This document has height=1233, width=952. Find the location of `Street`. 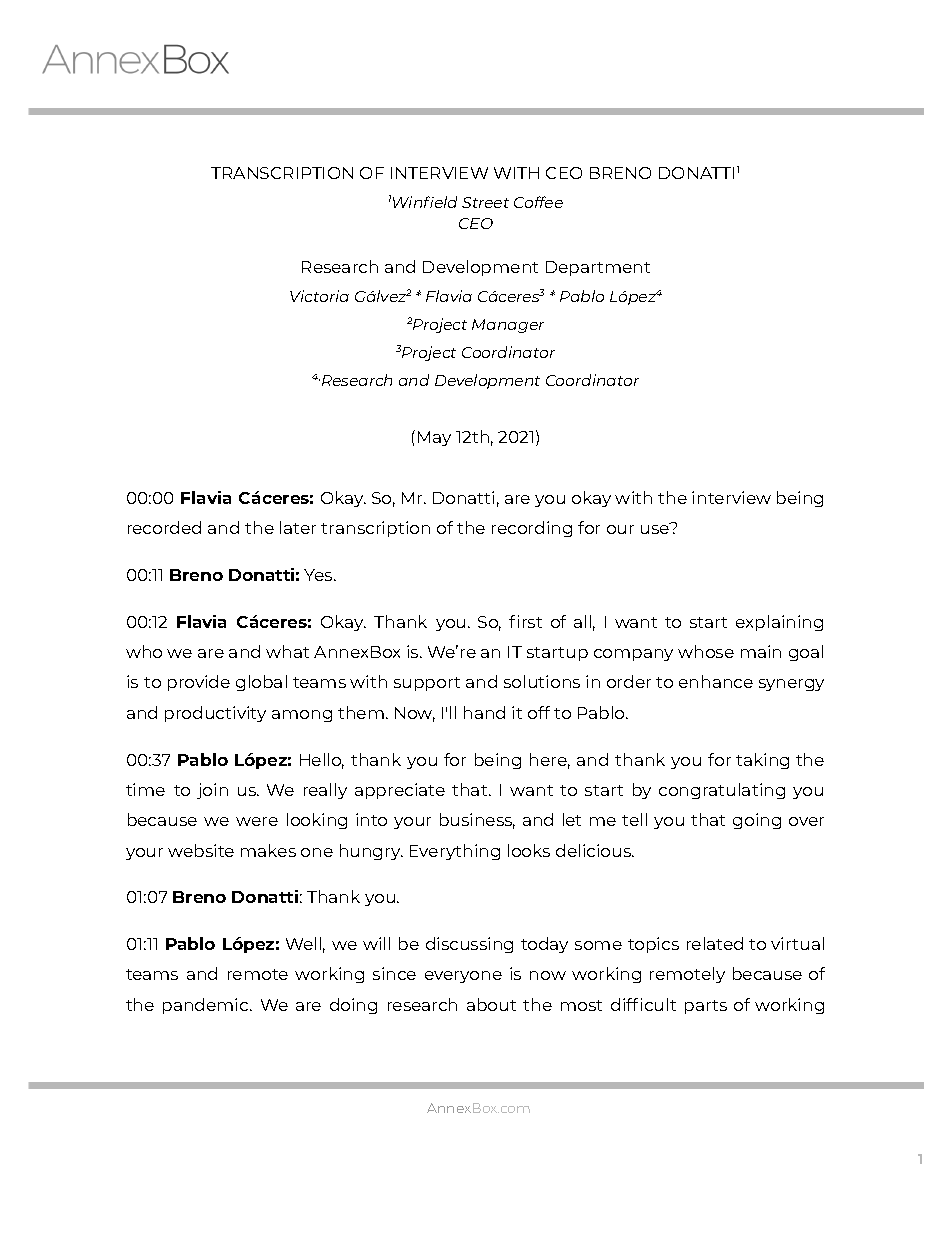

Street is located at coordinates (485, 202).
